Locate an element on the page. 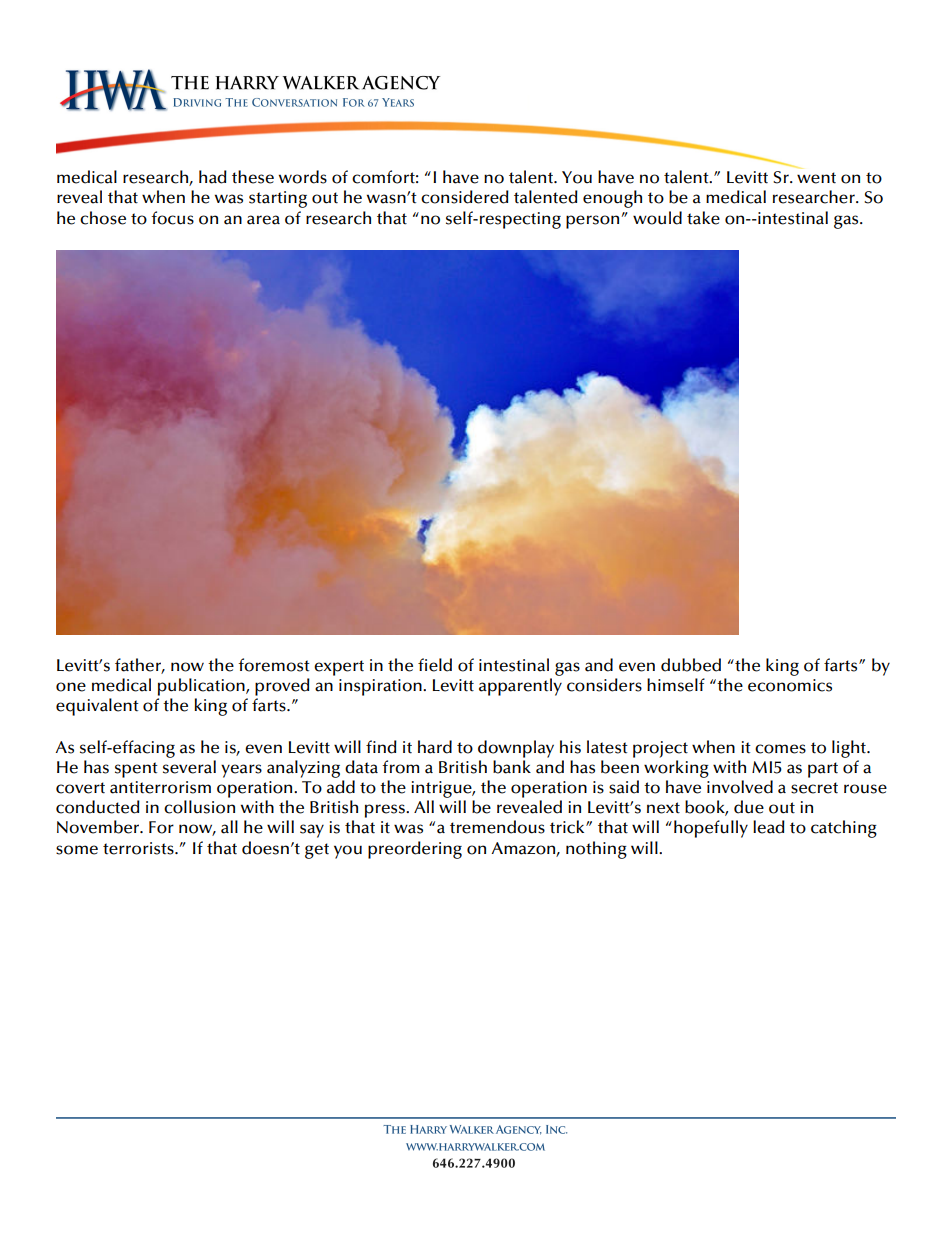  foremost is located at coordinates (274, 665).
